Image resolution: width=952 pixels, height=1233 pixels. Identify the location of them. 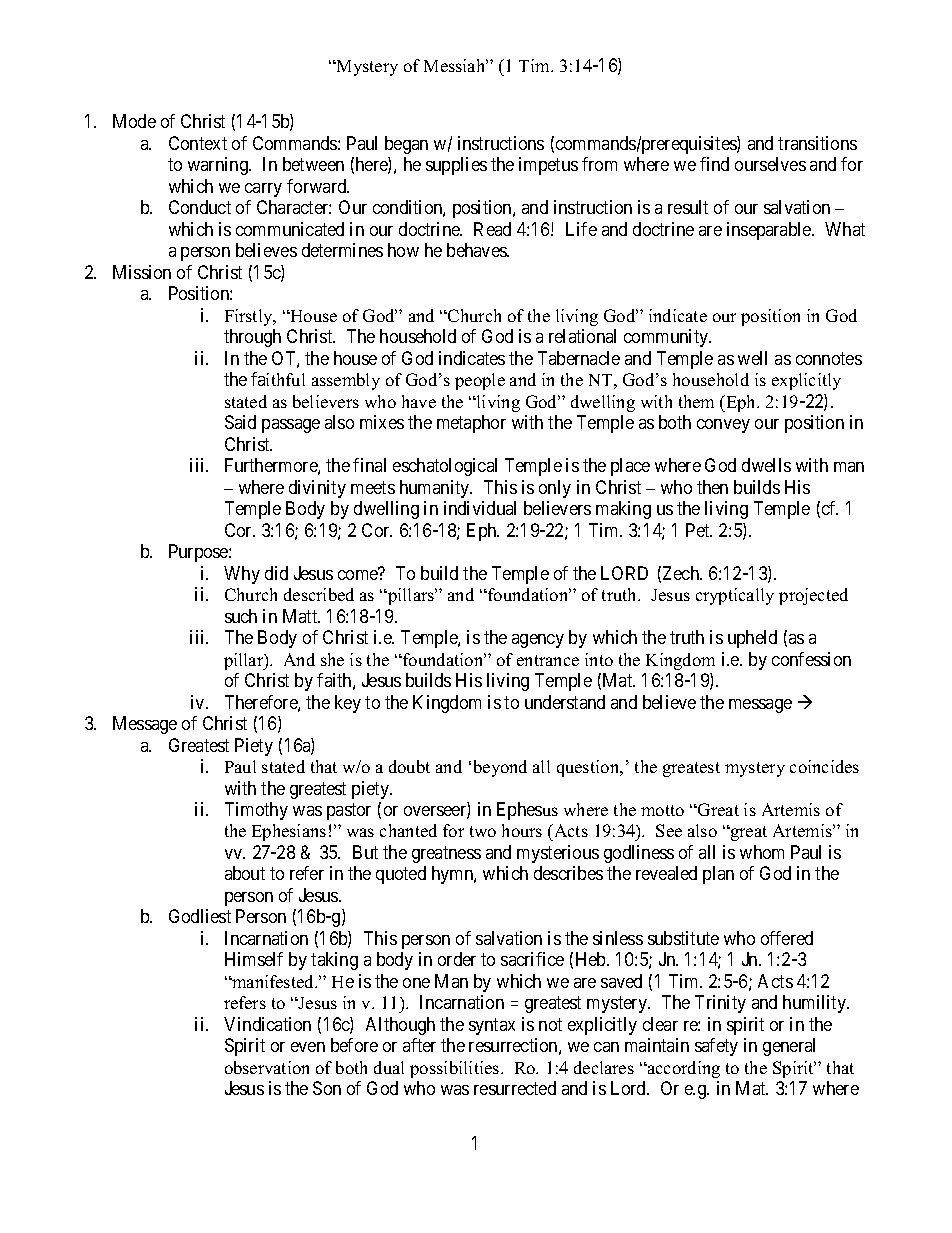
(696, 401).
